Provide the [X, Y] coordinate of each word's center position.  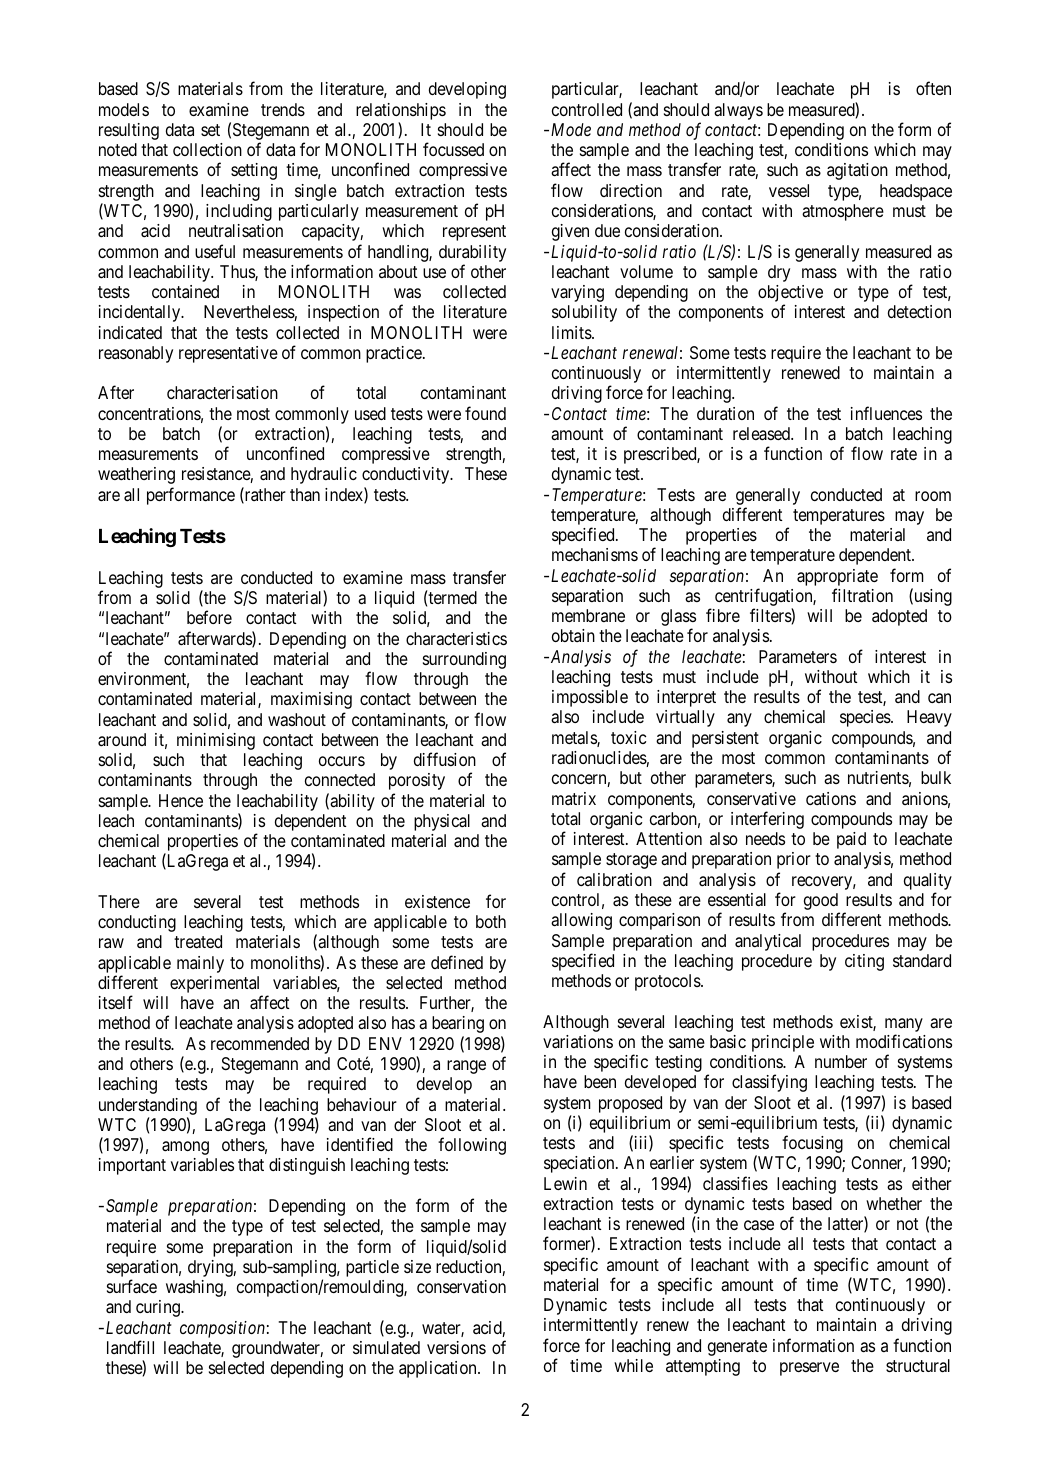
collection [207, 149]
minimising [216, 741]
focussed [453, 149]
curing [159, 1308]
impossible [590, 698]
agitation [857, 171]
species [866, 718]
